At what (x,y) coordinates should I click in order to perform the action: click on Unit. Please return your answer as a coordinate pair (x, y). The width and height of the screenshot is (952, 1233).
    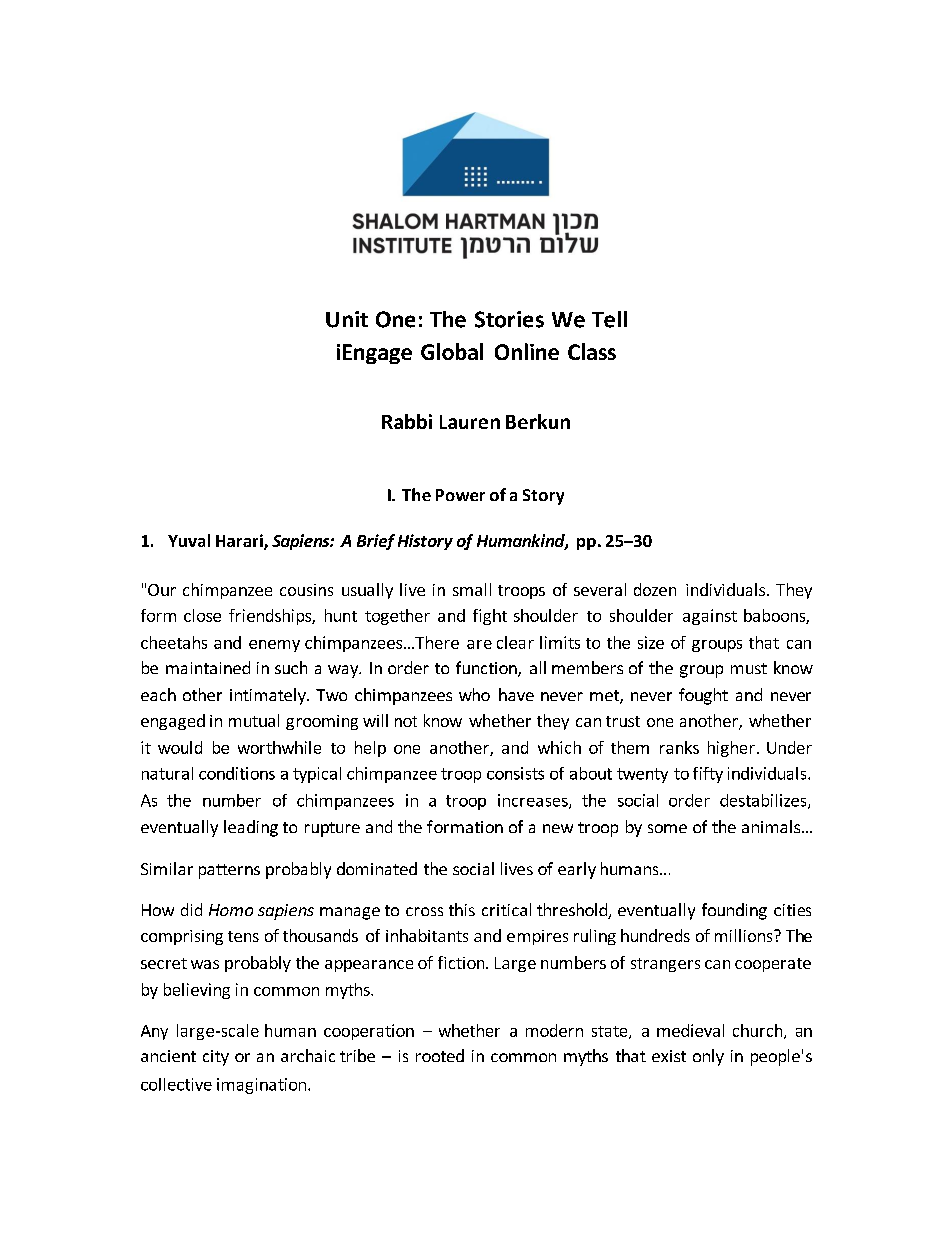
    Looking at the image, I should click on (347, 319).
